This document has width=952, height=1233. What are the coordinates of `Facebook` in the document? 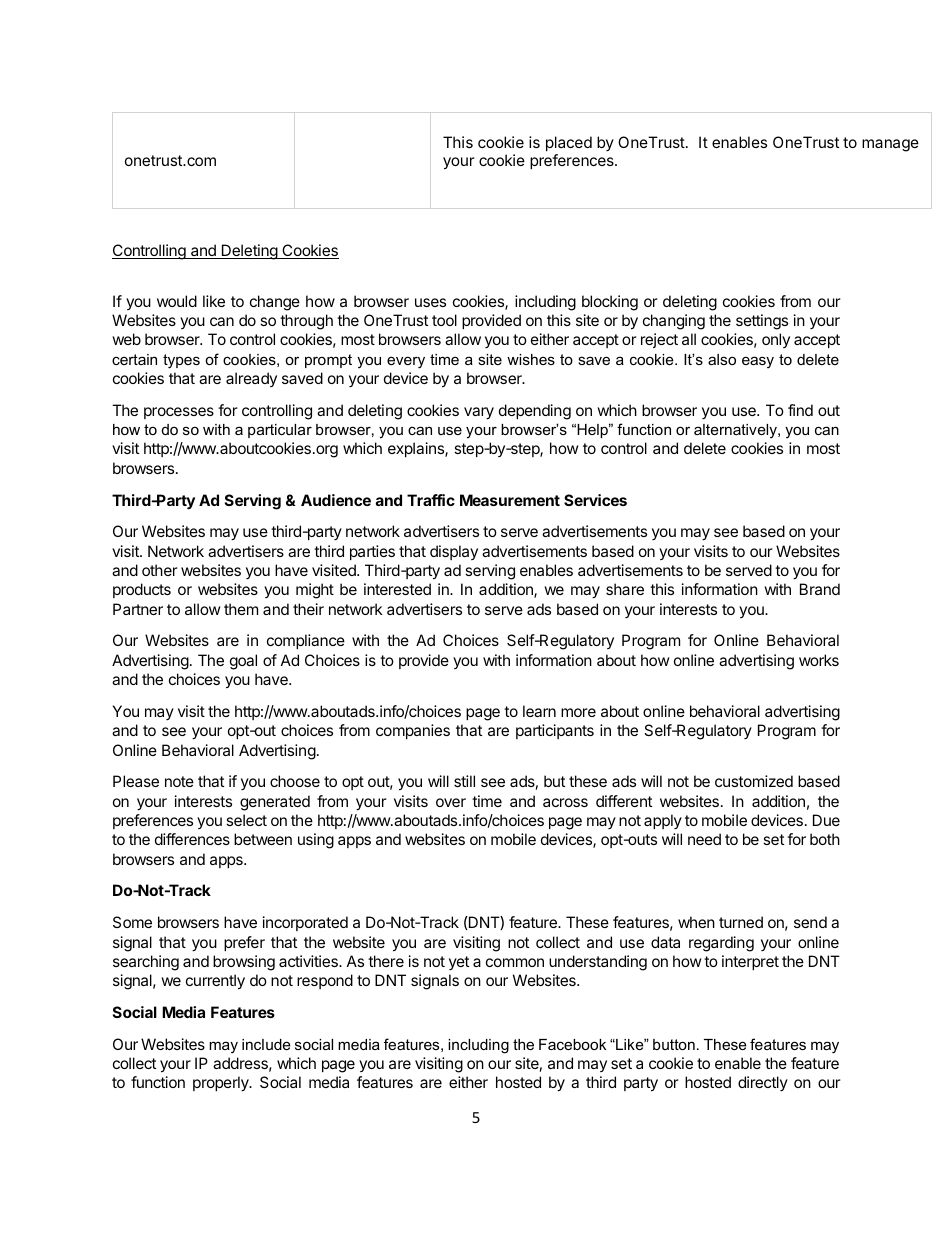 It's located at (572, 1044).
